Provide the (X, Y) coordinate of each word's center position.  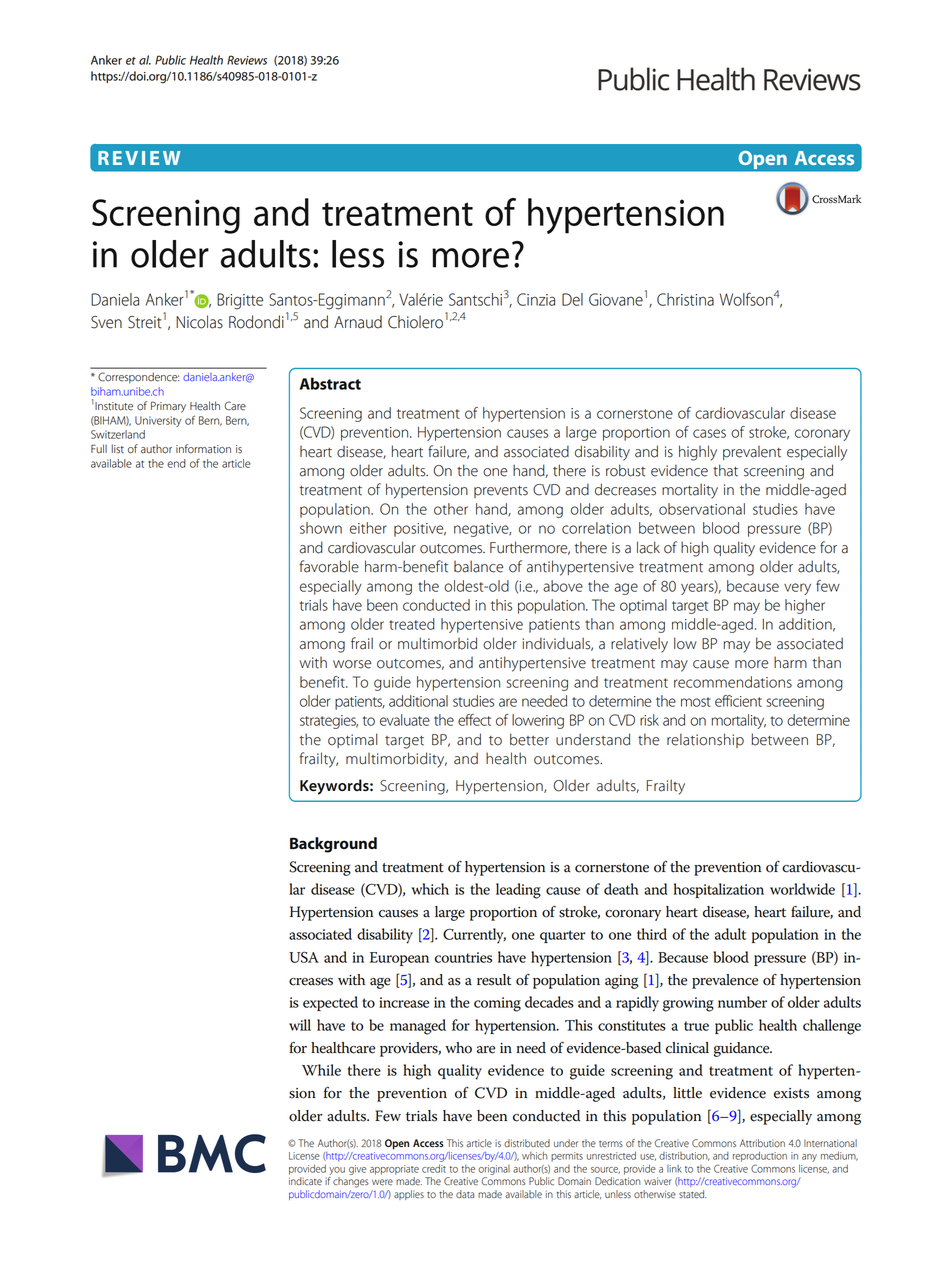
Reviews (247, 60)
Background (333, 845)
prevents (501, 492)
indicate (305, 1181)
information (203, 449)
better (529, 739)
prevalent (752, 453)
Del (572, 299)
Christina (685, 299)
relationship (705, 740)
